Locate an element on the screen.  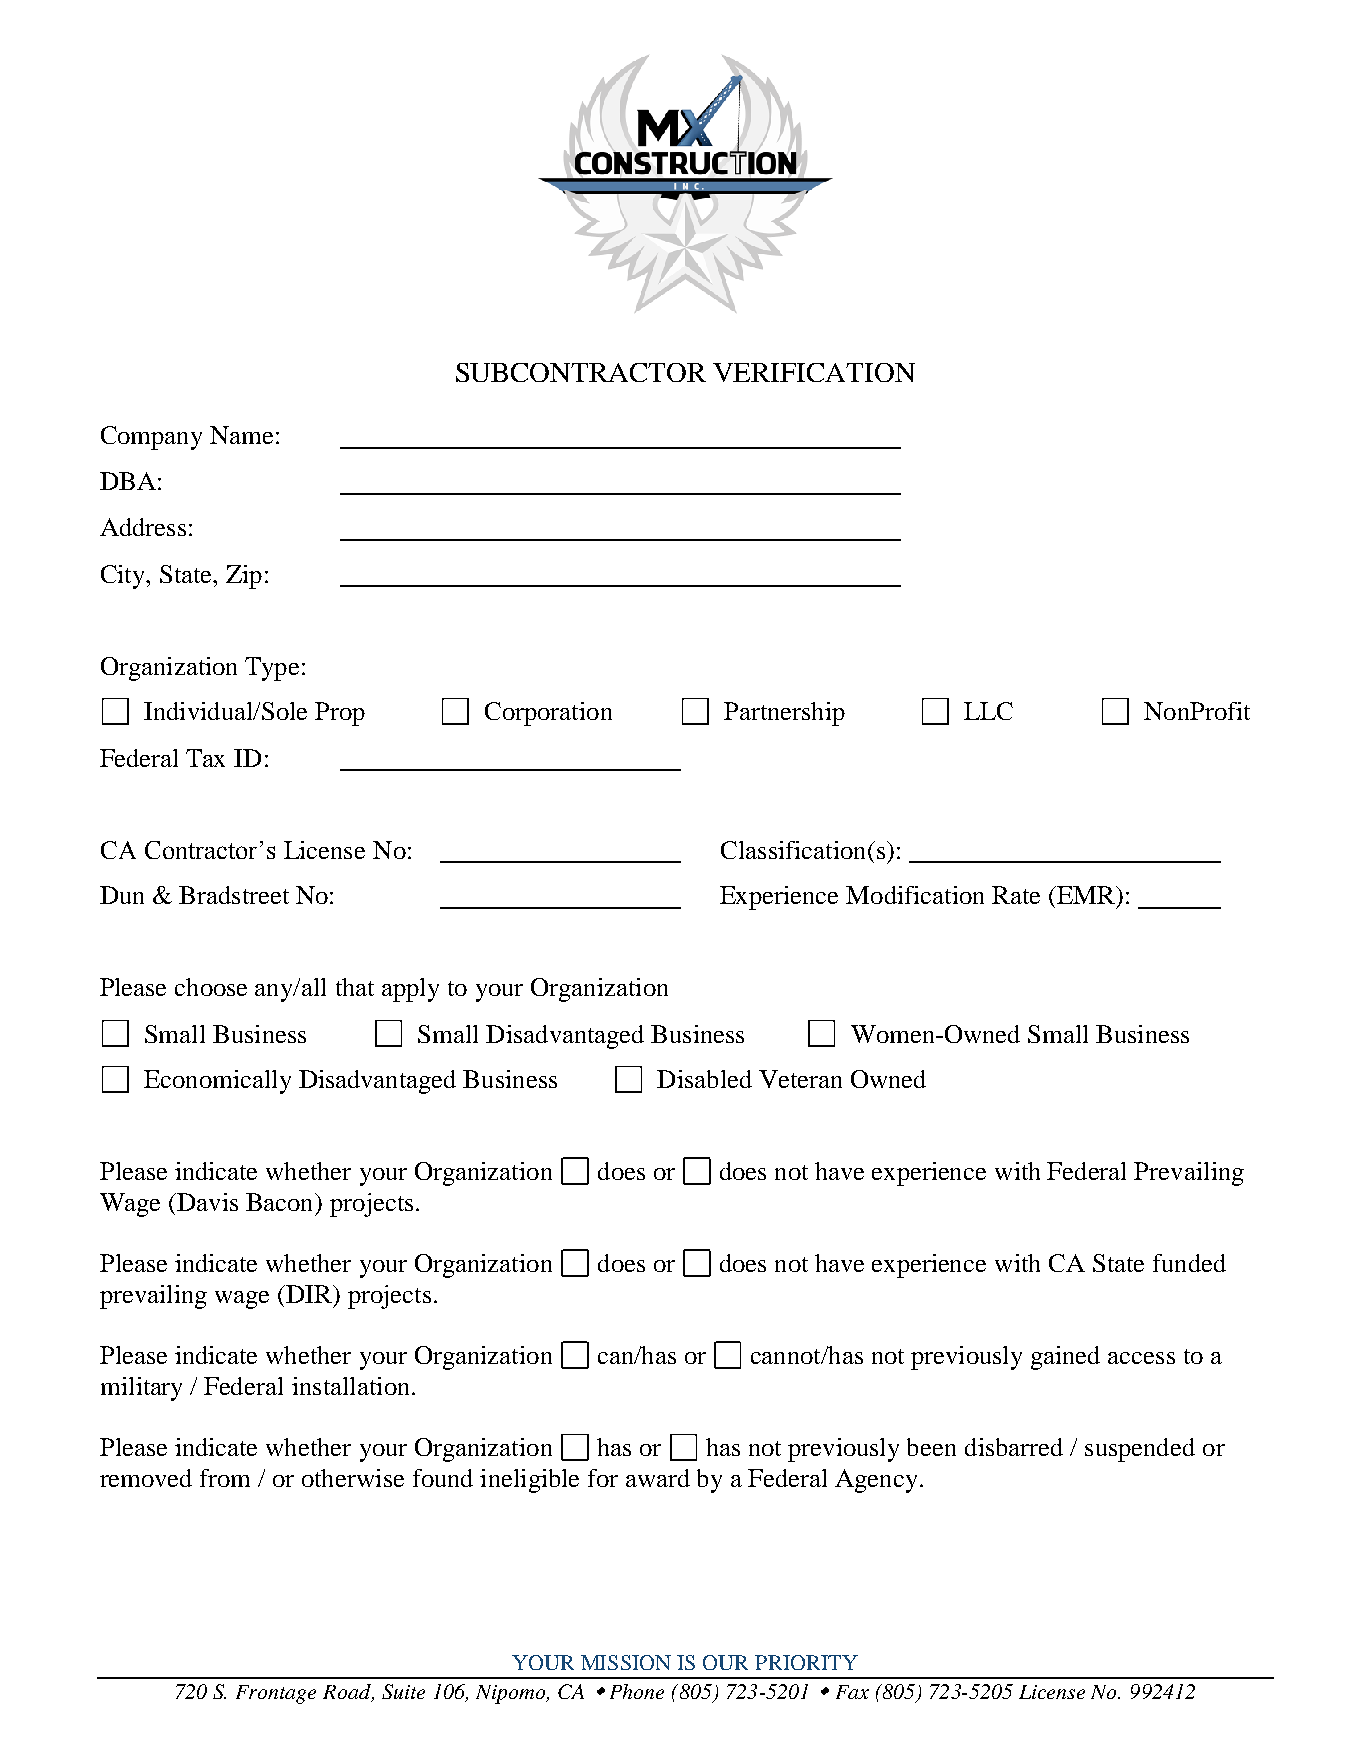
funded is located at coordinates (1189, 1263).
